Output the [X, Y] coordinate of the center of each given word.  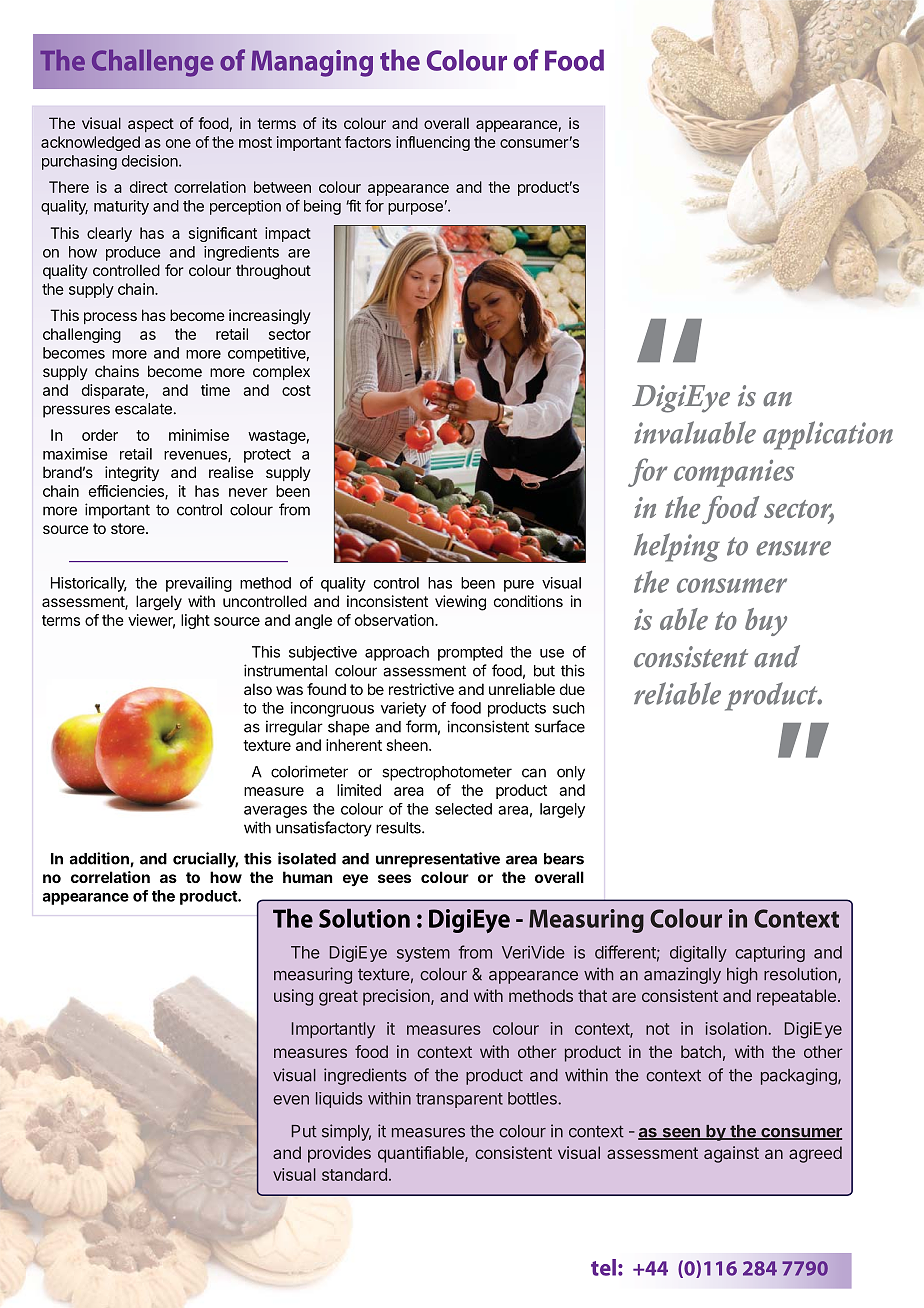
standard [354, 1174]
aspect [151, 125]
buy [766, 622]
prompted [470, 653]
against [731, 1154]
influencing [433, 143]
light [195, 621]
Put [304, 1131]
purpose [415, 209]
